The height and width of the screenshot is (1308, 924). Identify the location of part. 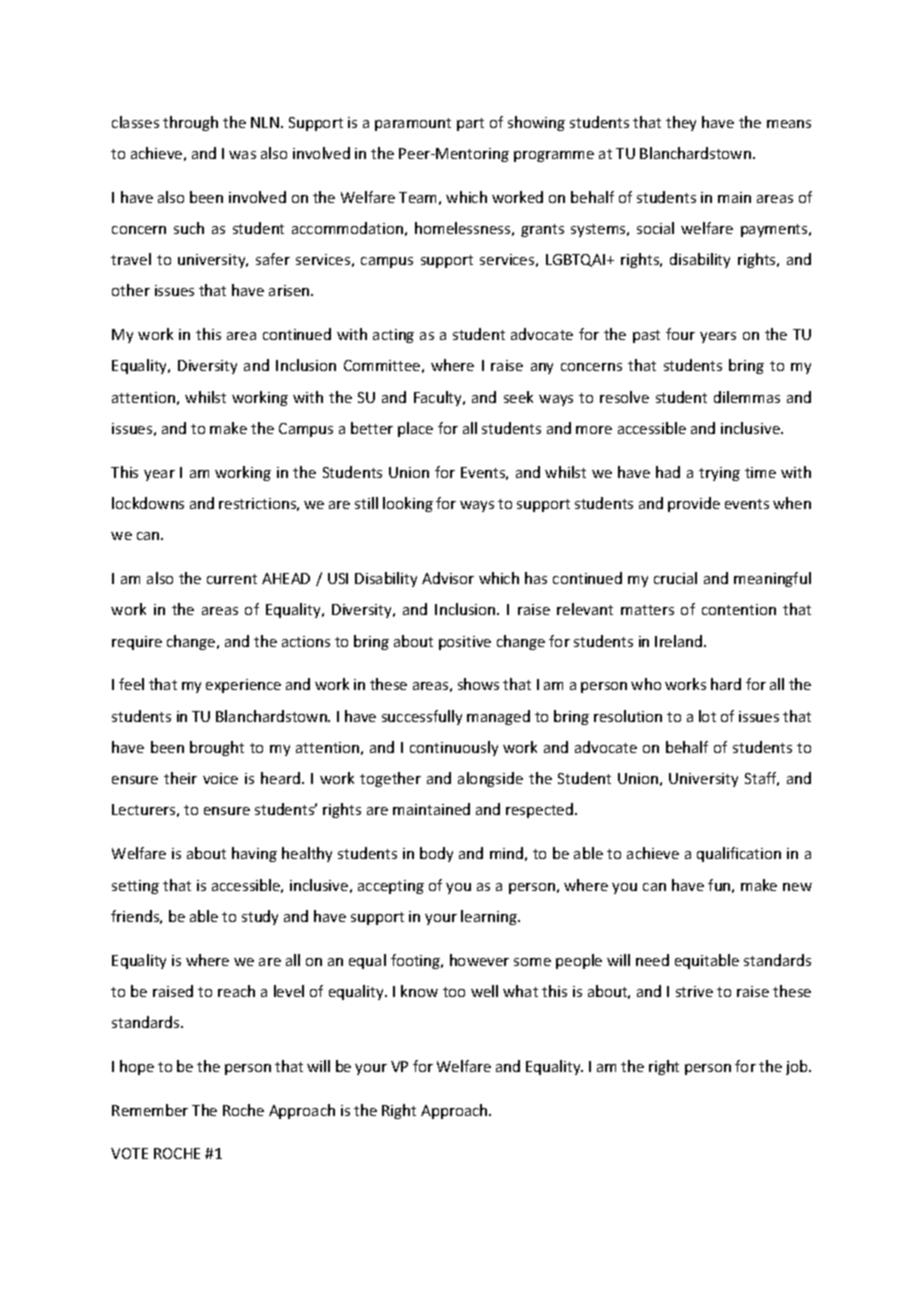
(470, 124).
